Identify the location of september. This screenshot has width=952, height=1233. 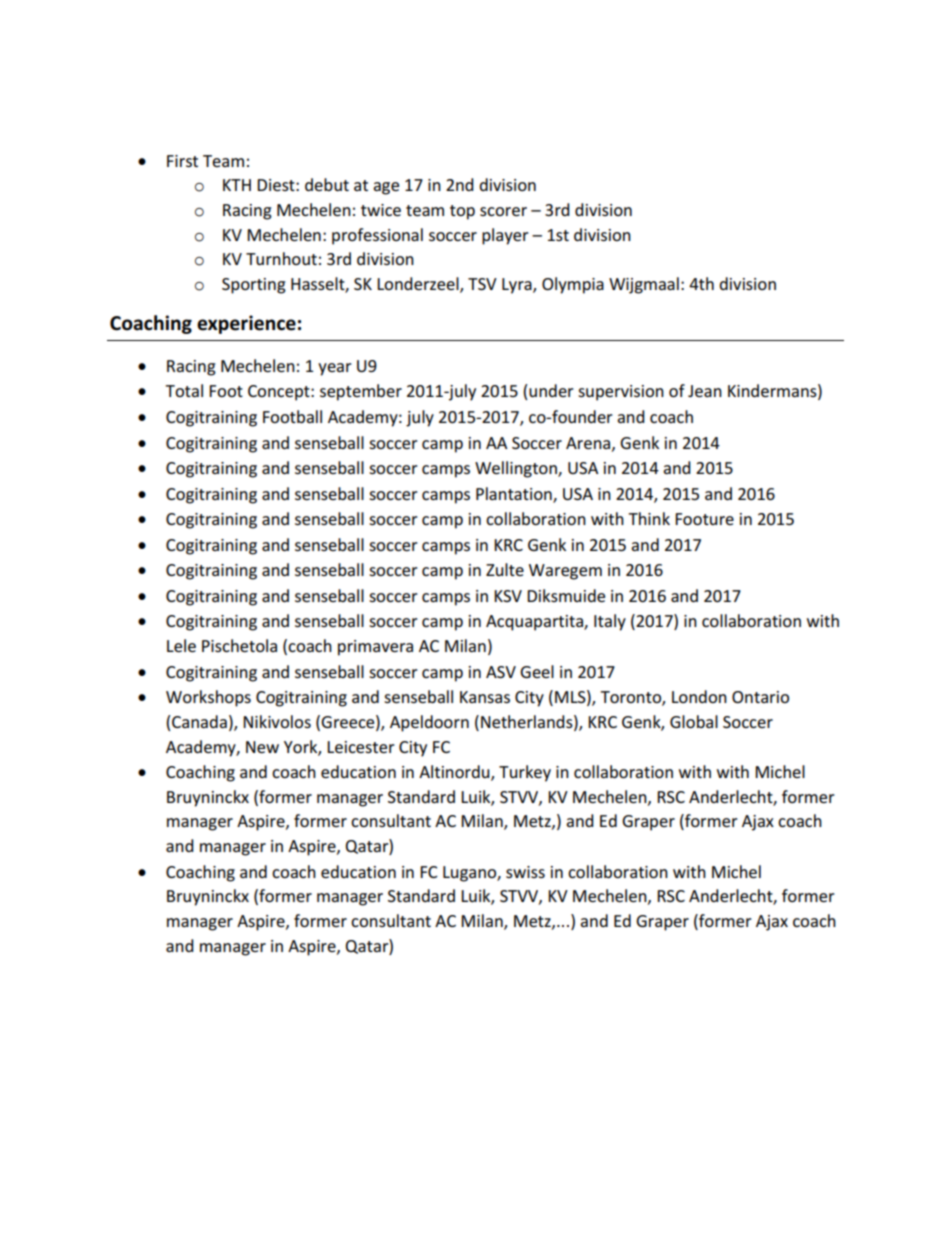
(361, 392).
